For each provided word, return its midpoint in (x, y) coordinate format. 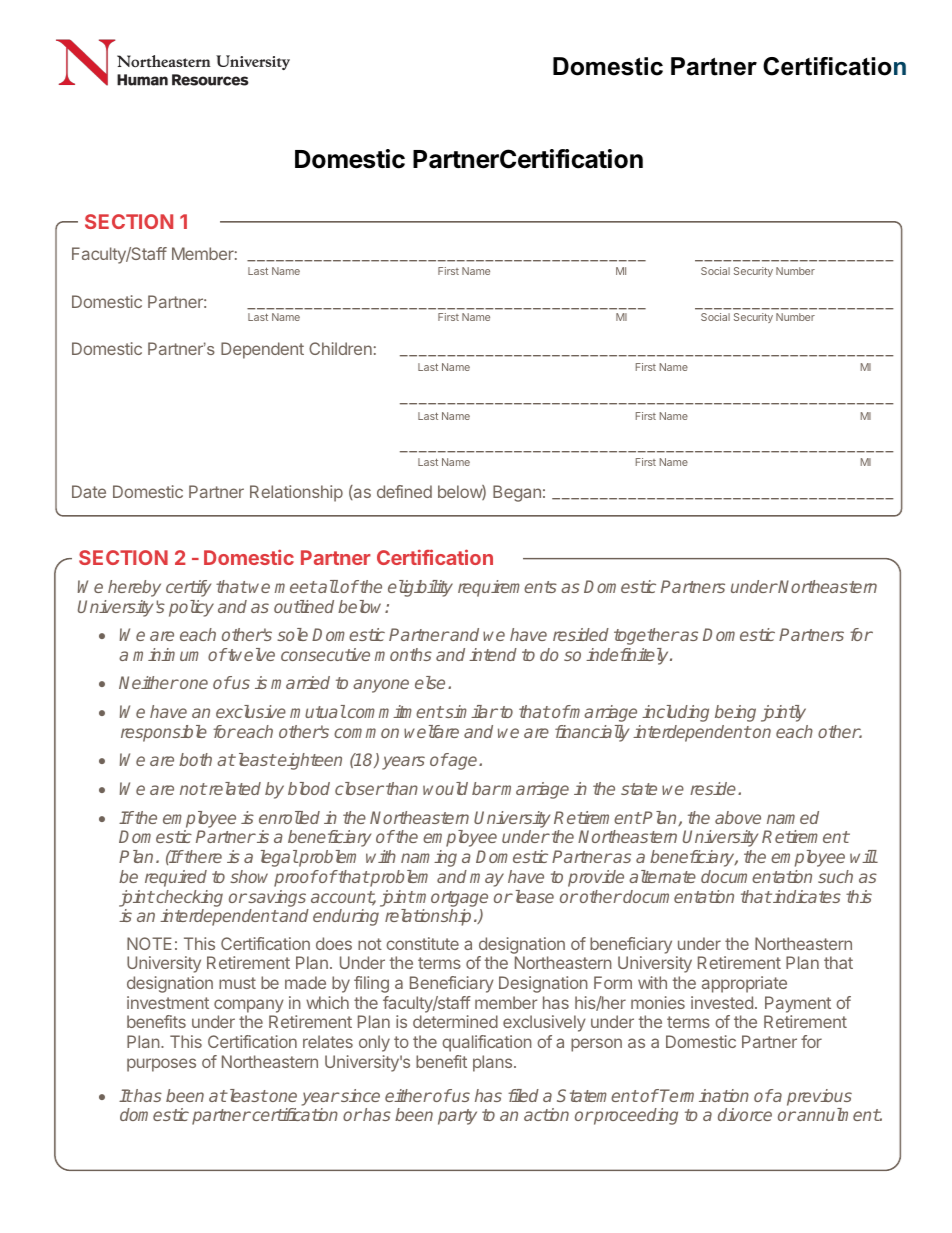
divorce (745, 1114)
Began (517, 493)
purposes (161, 1065)
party (457, 1117)
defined (404, 491)
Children (340, 348)
